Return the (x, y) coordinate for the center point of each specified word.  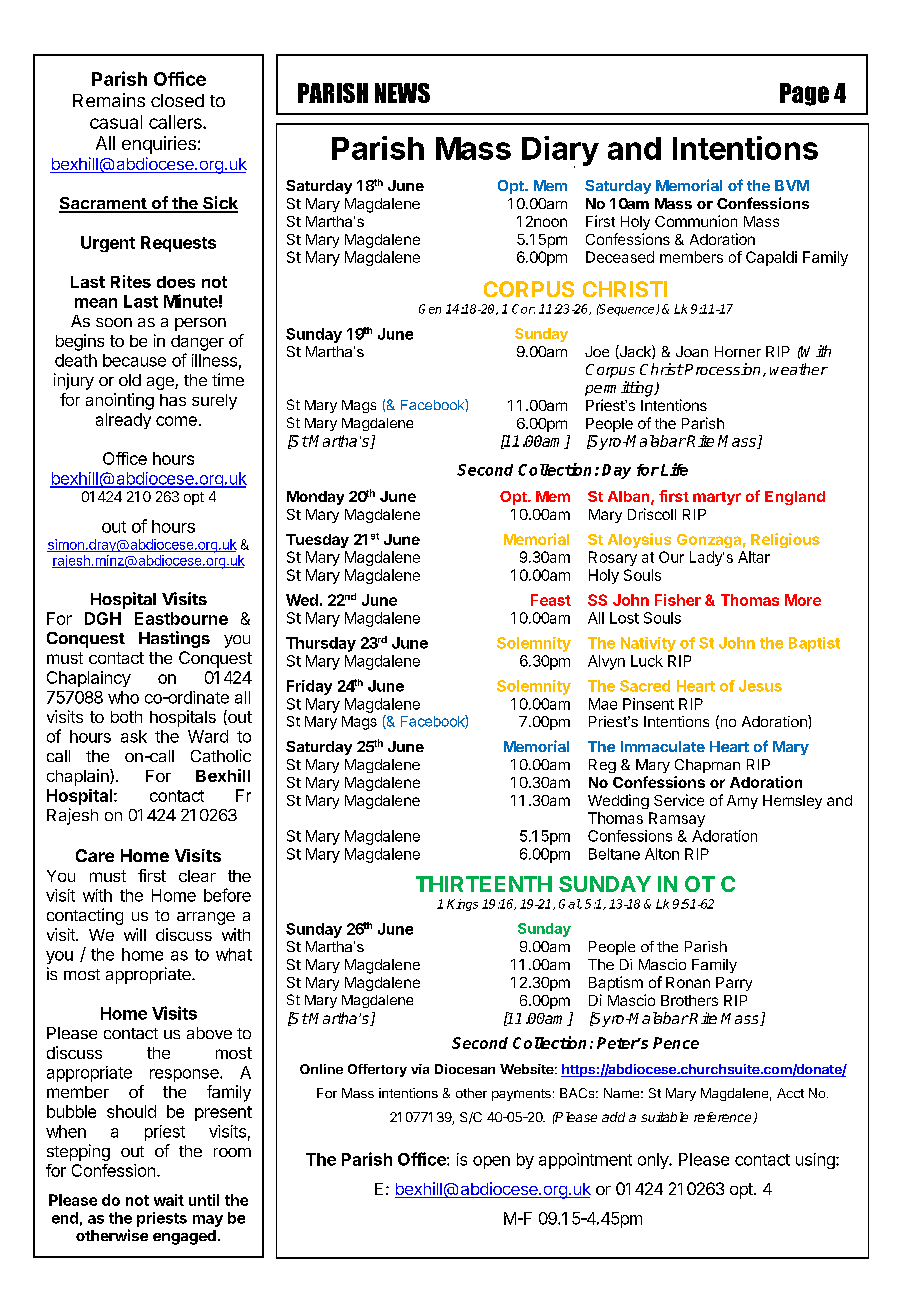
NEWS (402, 93)
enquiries (159, 145)
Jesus (760, 686)
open (491, 1162)
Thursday (321, 644)
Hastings (174, 639)
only (654, 1161)
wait (169, 1200)
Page (804, 94)
